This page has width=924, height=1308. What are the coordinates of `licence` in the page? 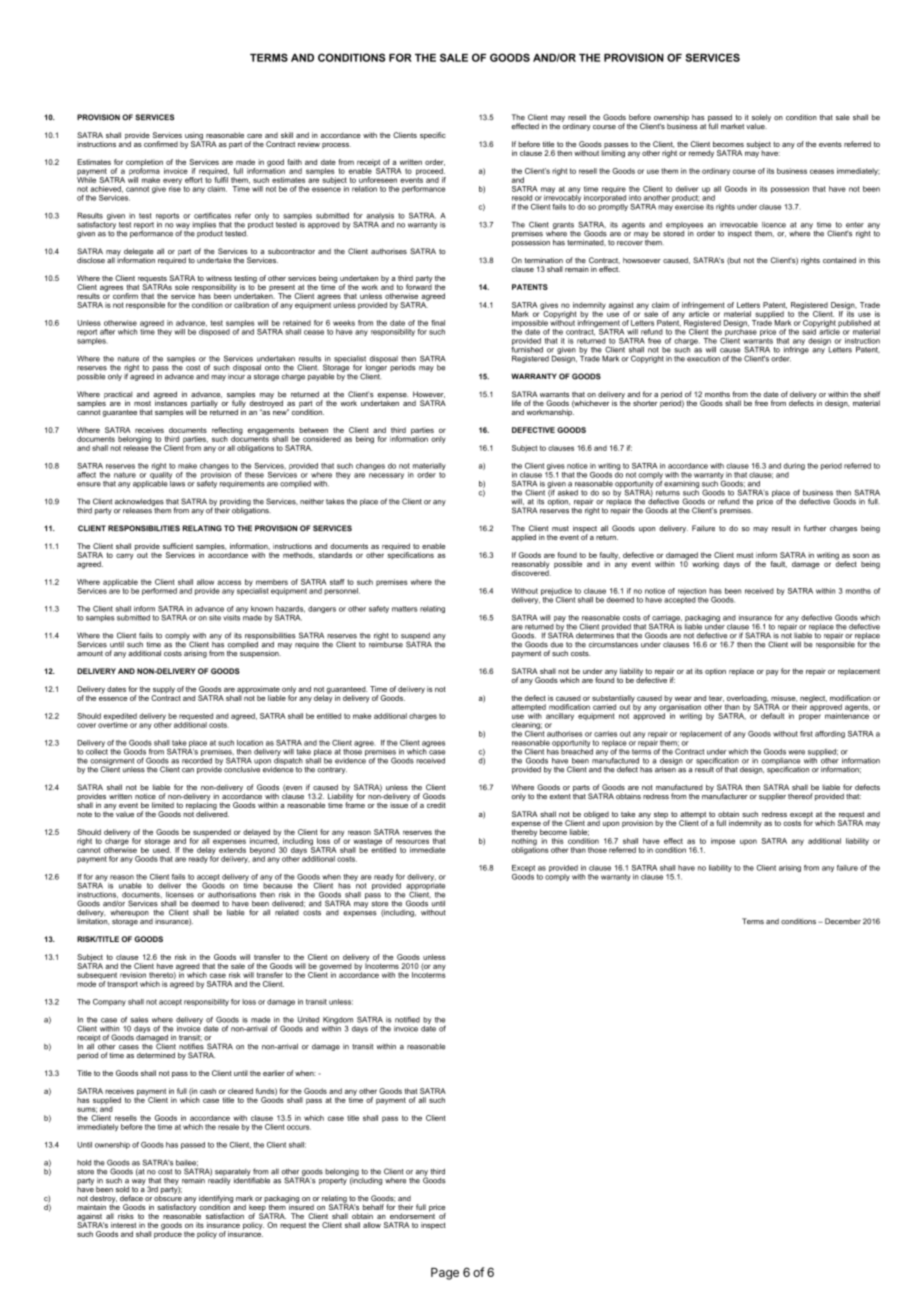 It's located at (774, 225).
